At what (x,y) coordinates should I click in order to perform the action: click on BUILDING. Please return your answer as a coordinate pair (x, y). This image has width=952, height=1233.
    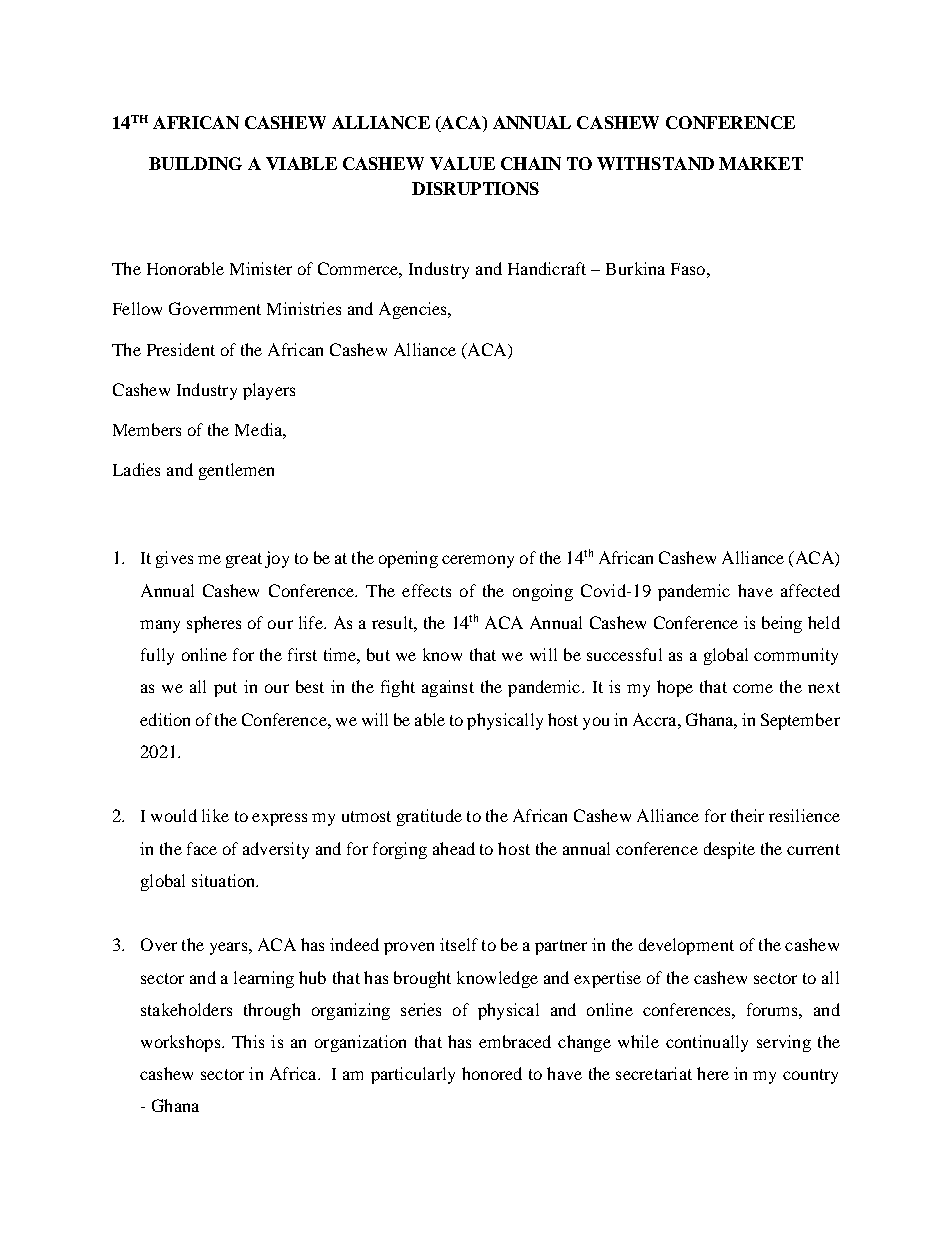
    Looking at the image, I should click on (195, 163).
